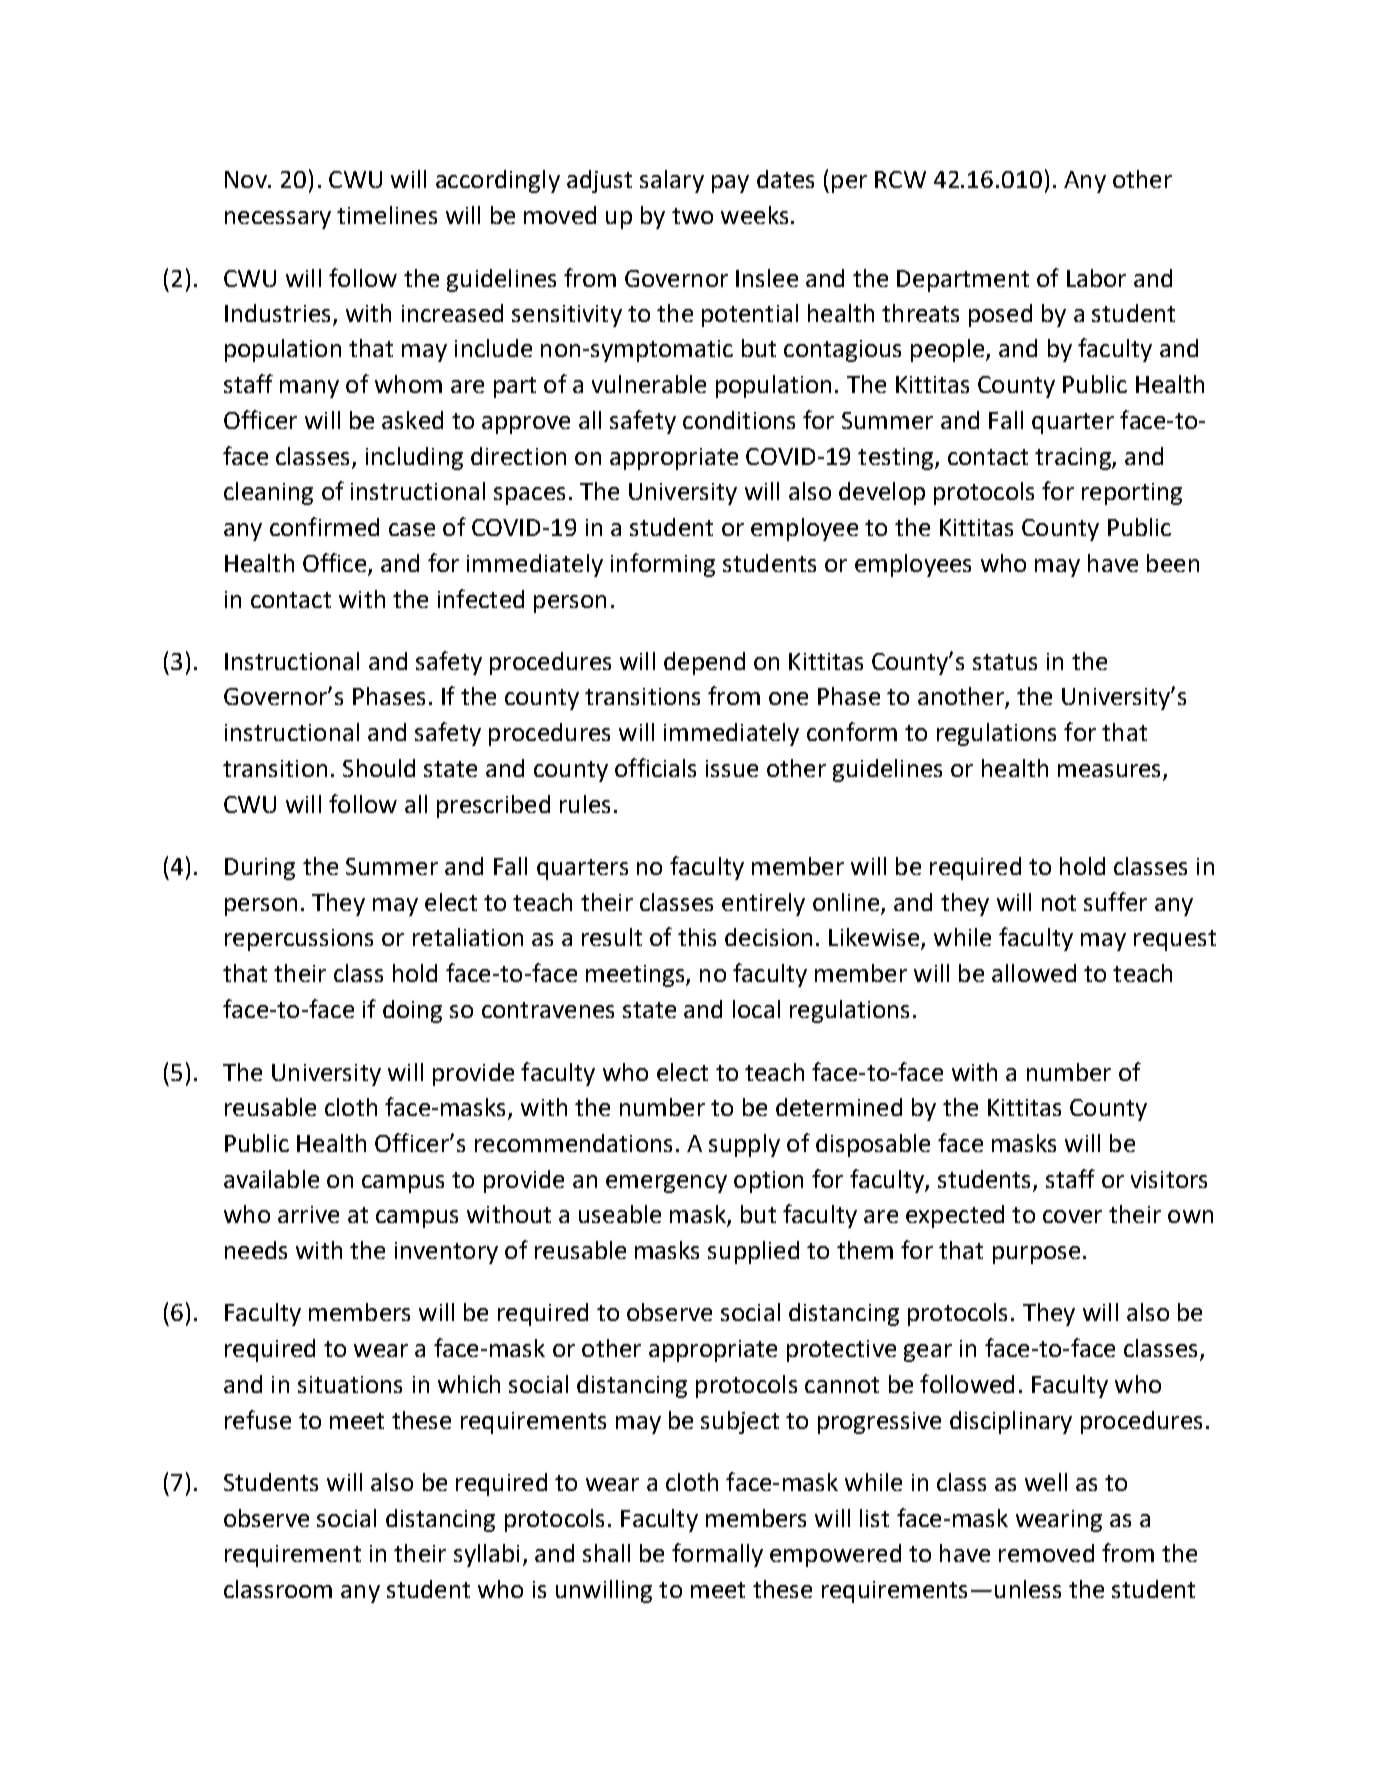 The height and width of the screenshot is (1786, 1380). Describe the element at coordinates (387, 215) in the screenshot. I see `timelines` at that location.
